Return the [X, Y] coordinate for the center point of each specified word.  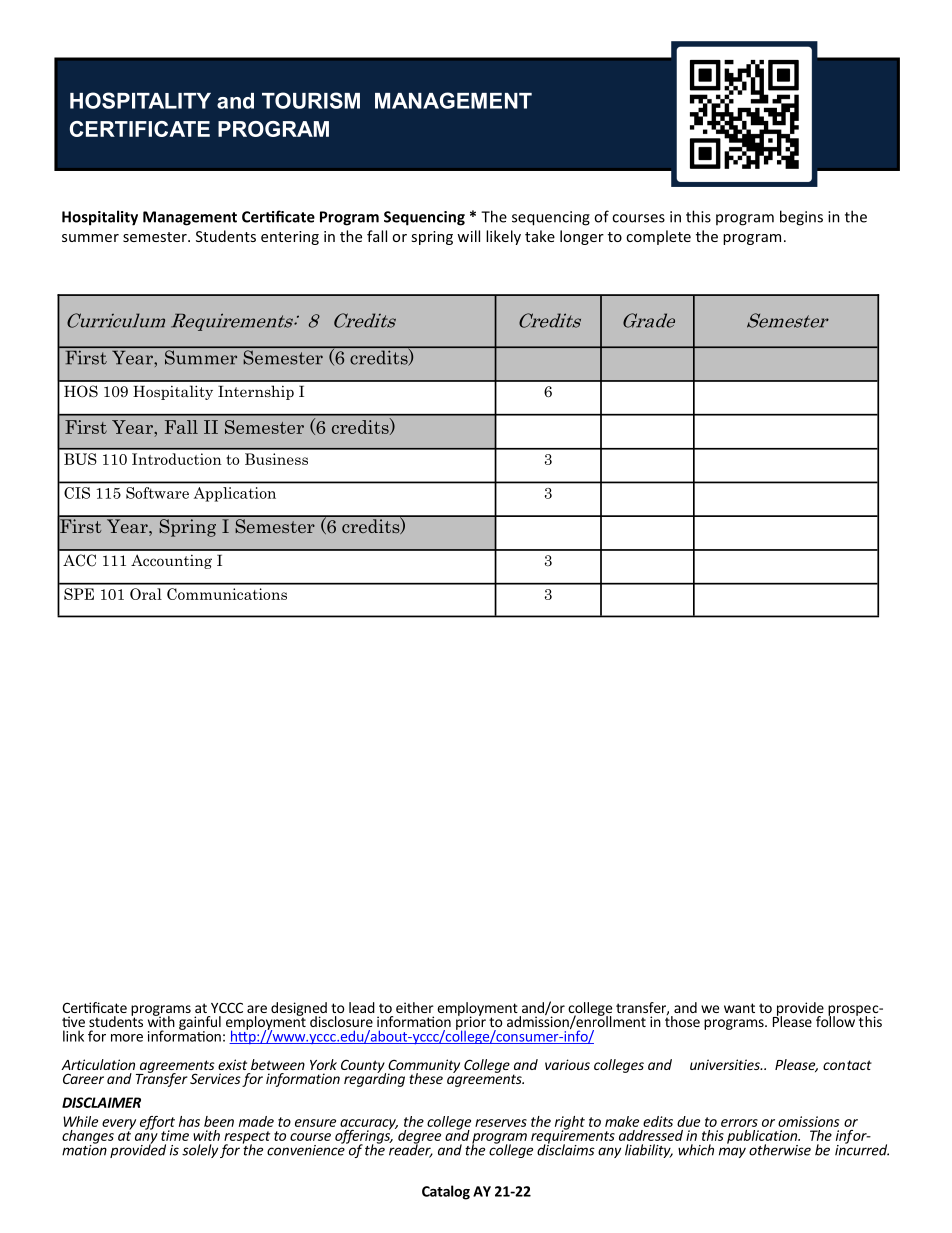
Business [276, 459]
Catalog [446, 1192]
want [739, 1008]
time [175, 1135]
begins [801, 218]
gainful [200, 1024]
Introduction [177, 459]
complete [658, 237]
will [468, 236]
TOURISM [311, 100]
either [415, 1007]
